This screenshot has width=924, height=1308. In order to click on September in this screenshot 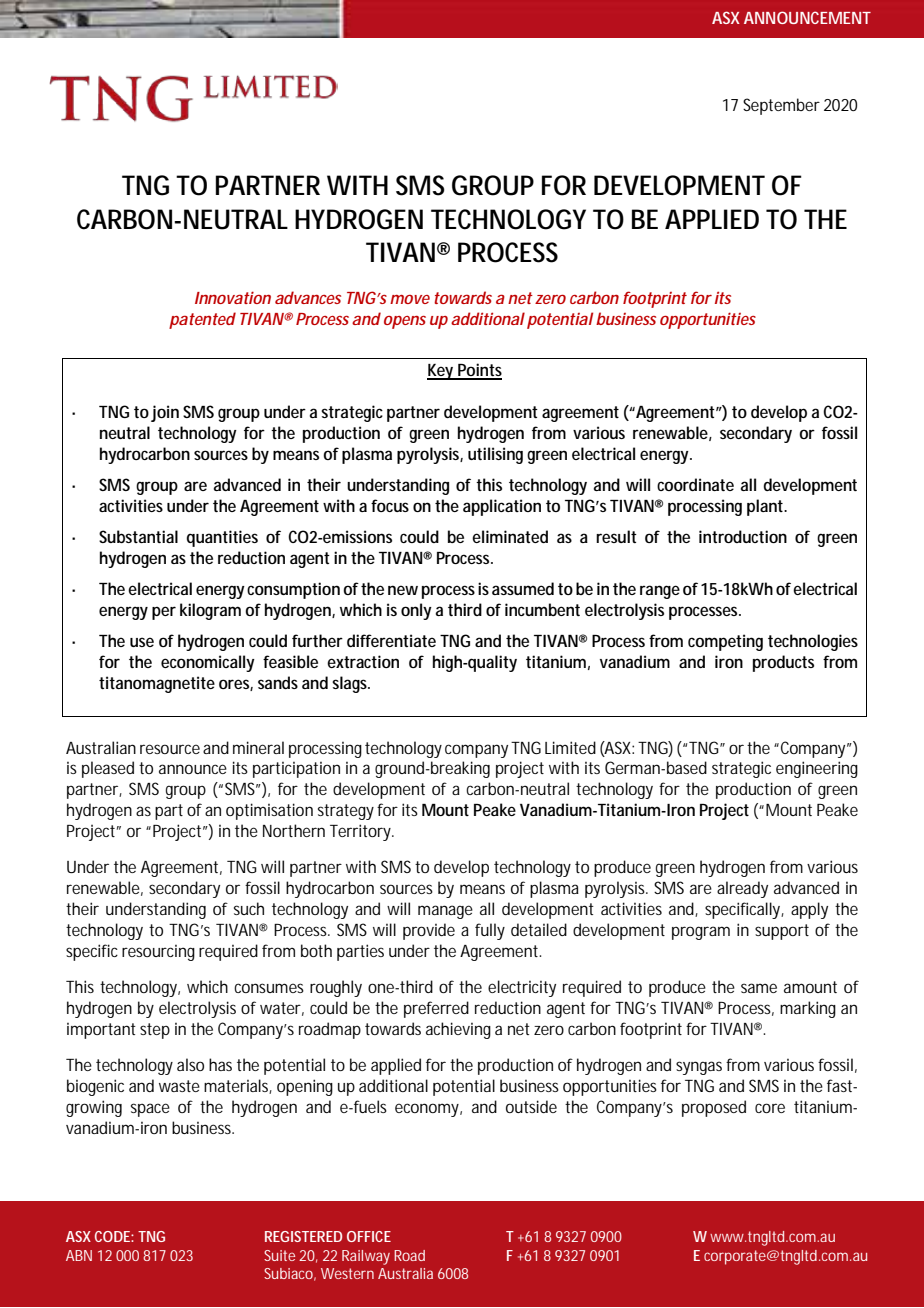, I will do `click(781, 106)`.
